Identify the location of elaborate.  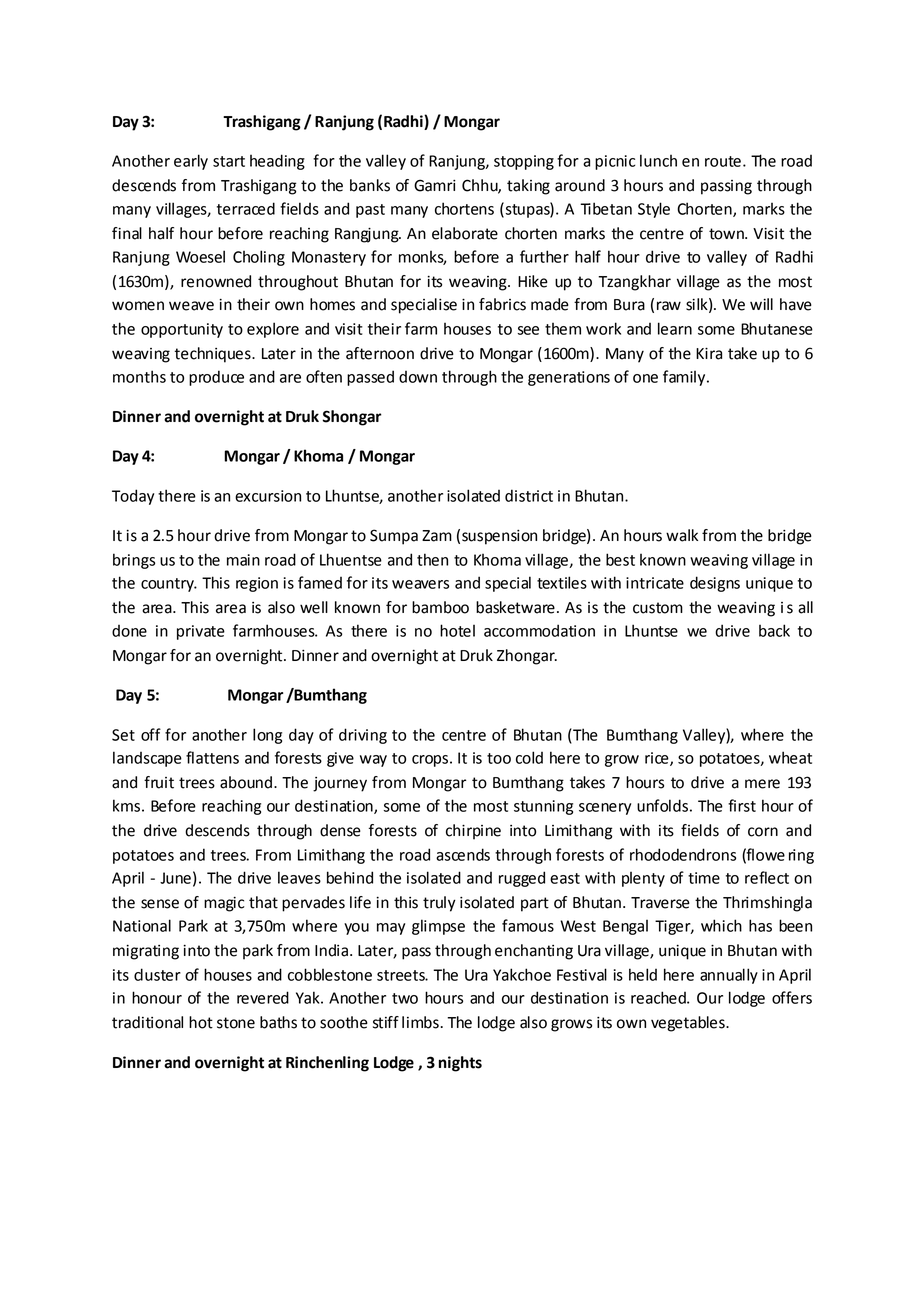
(465, 233).
